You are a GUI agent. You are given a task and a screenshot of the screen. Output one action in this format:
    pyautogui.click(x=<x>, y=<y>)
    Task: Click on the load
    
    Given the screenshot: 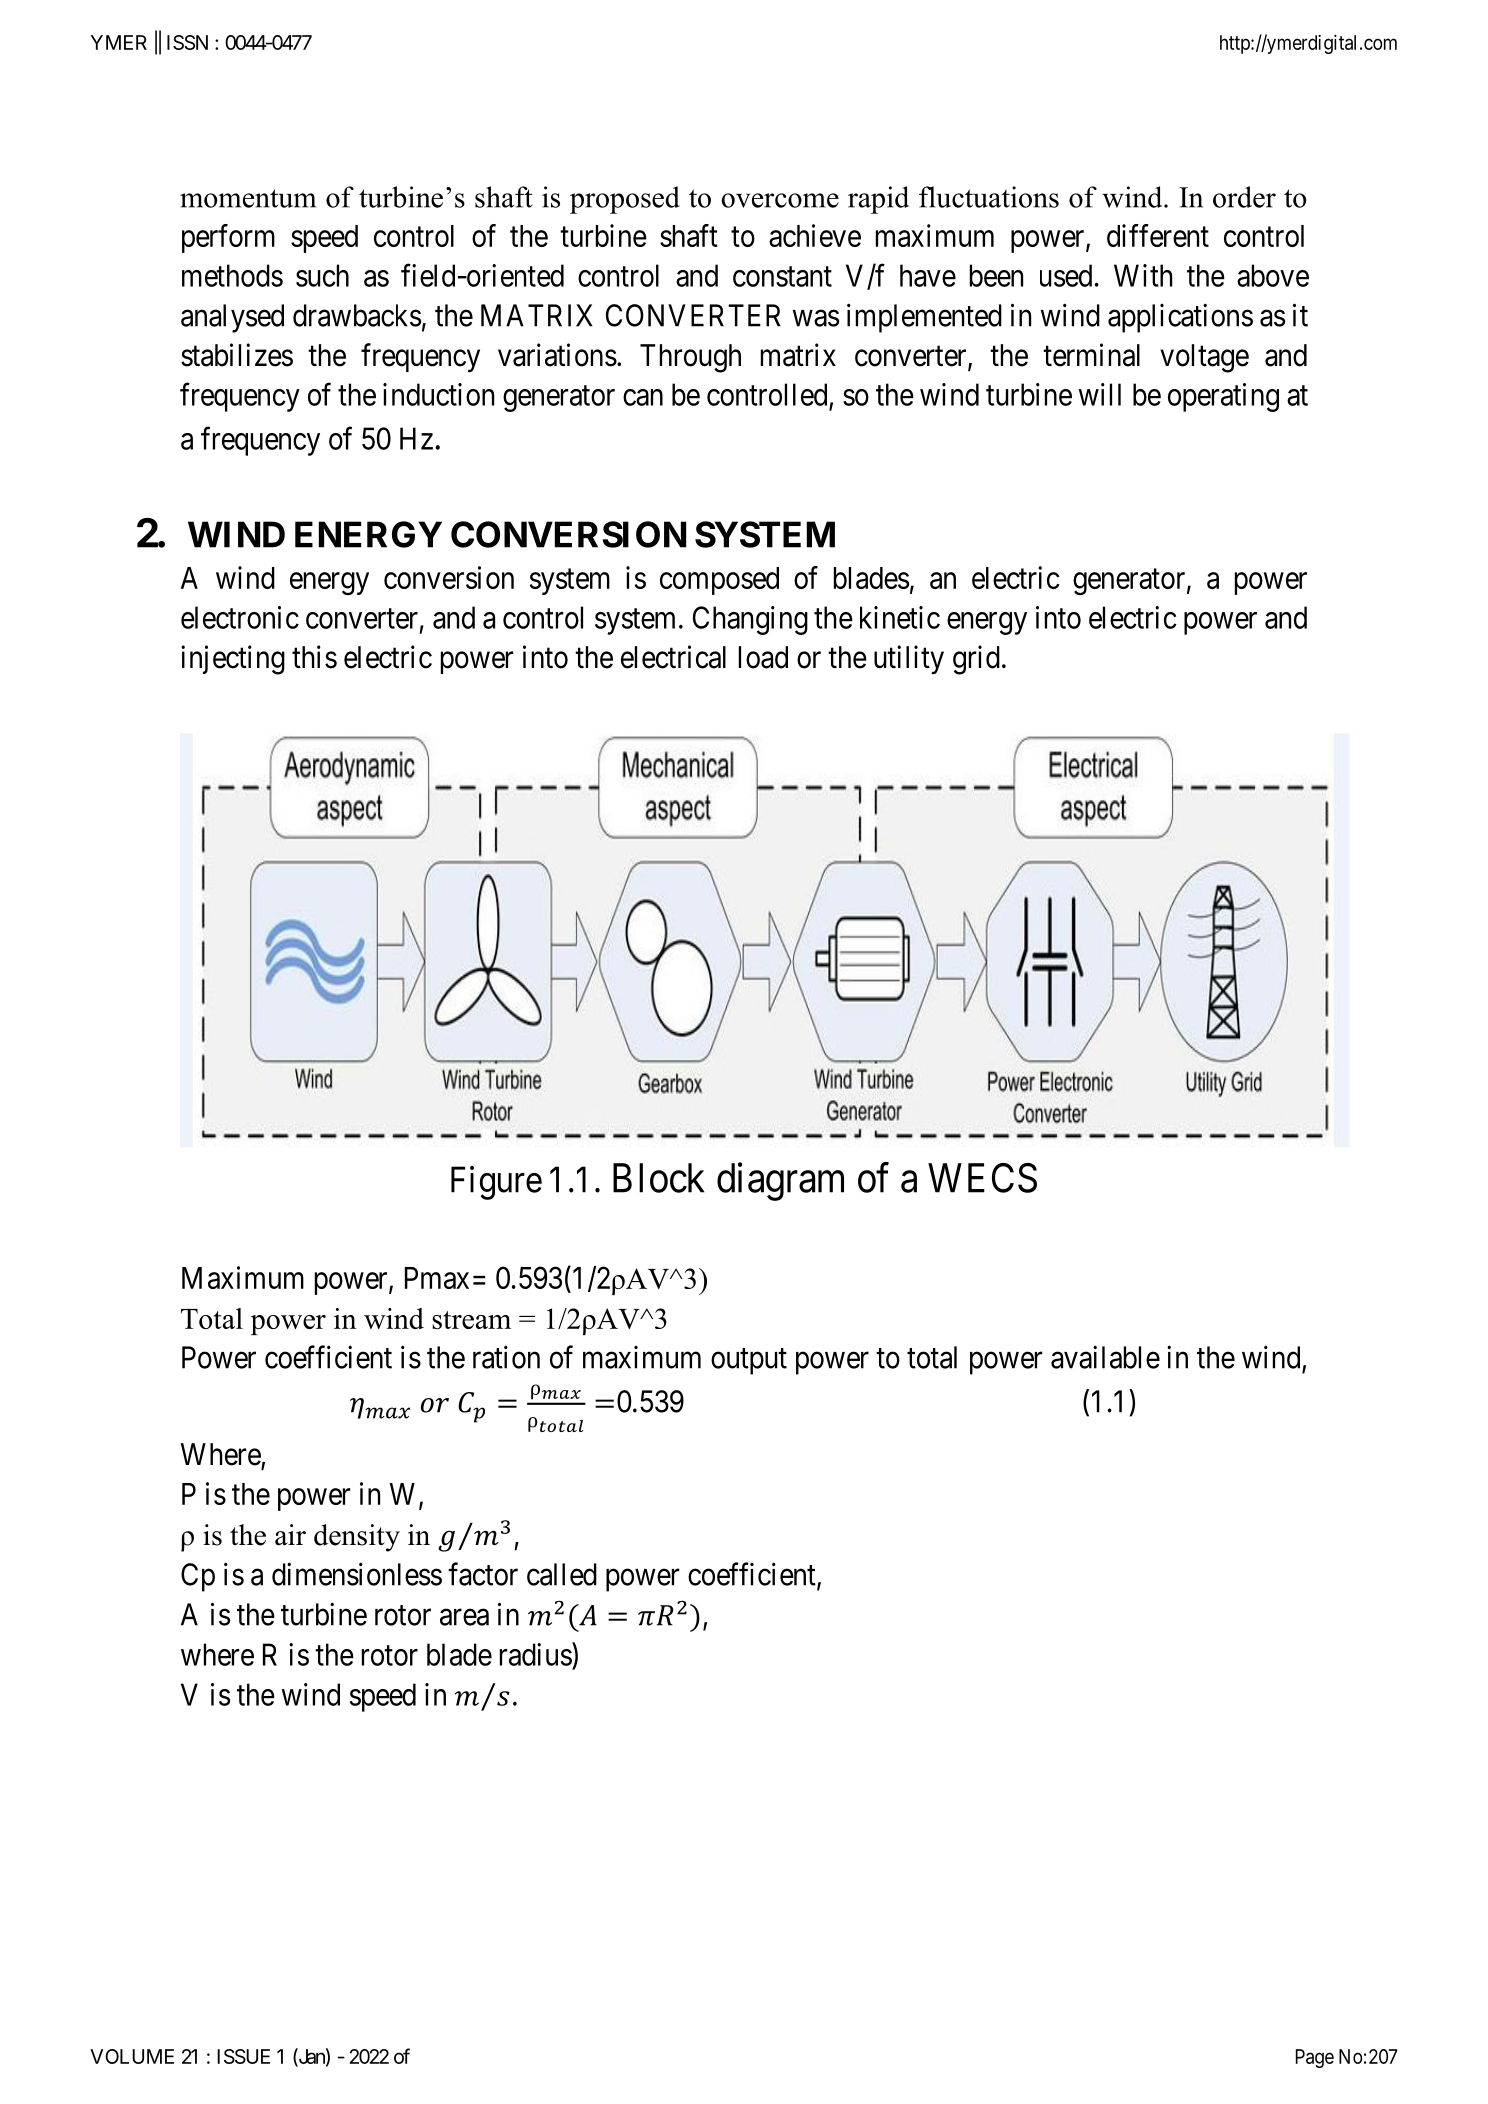 What is the action you would take?
    pyautogui.click(x=763, y=657)
